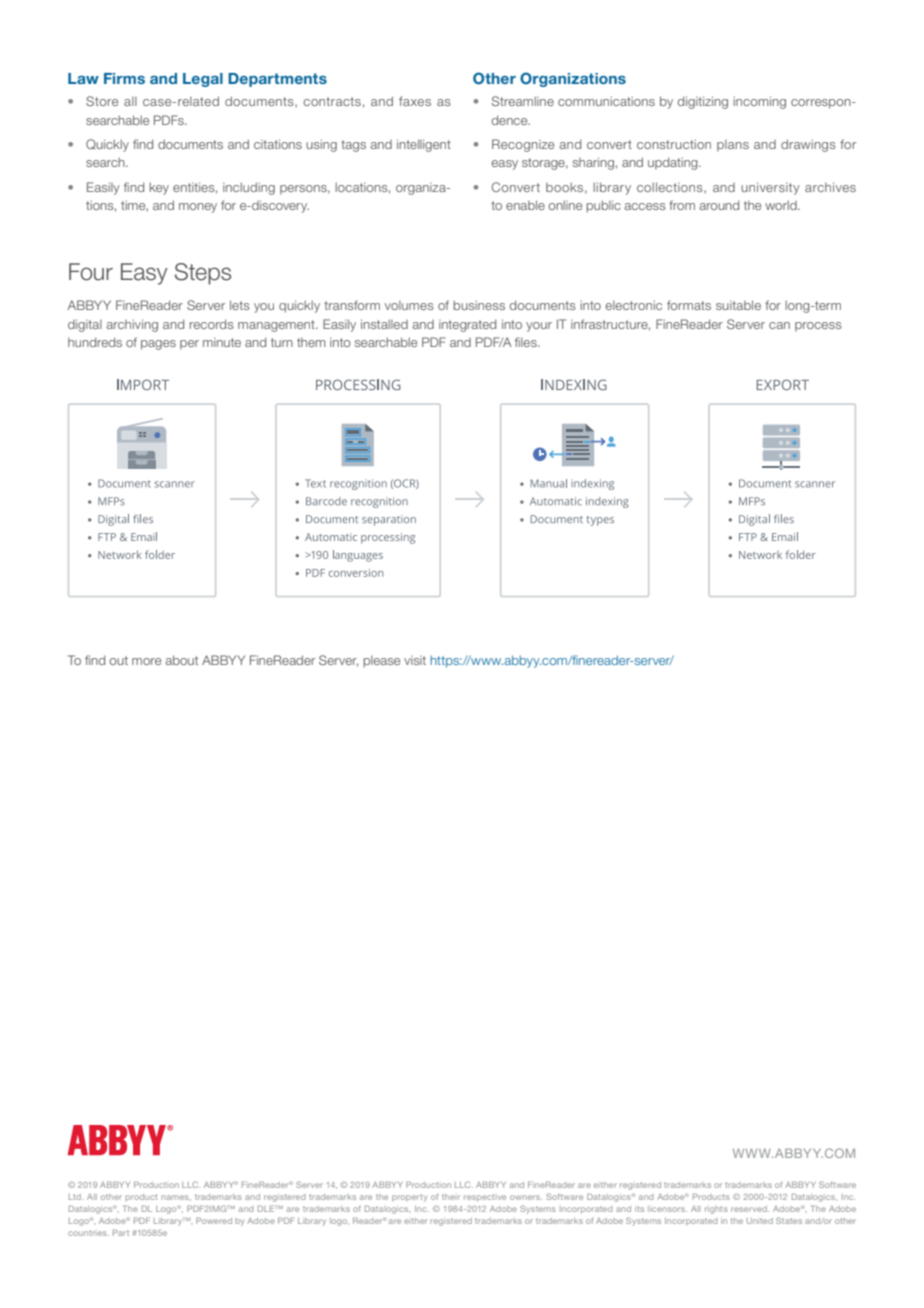 The width and height of the page is (924, 1308). I want to click on pages, so click(158, 345).
